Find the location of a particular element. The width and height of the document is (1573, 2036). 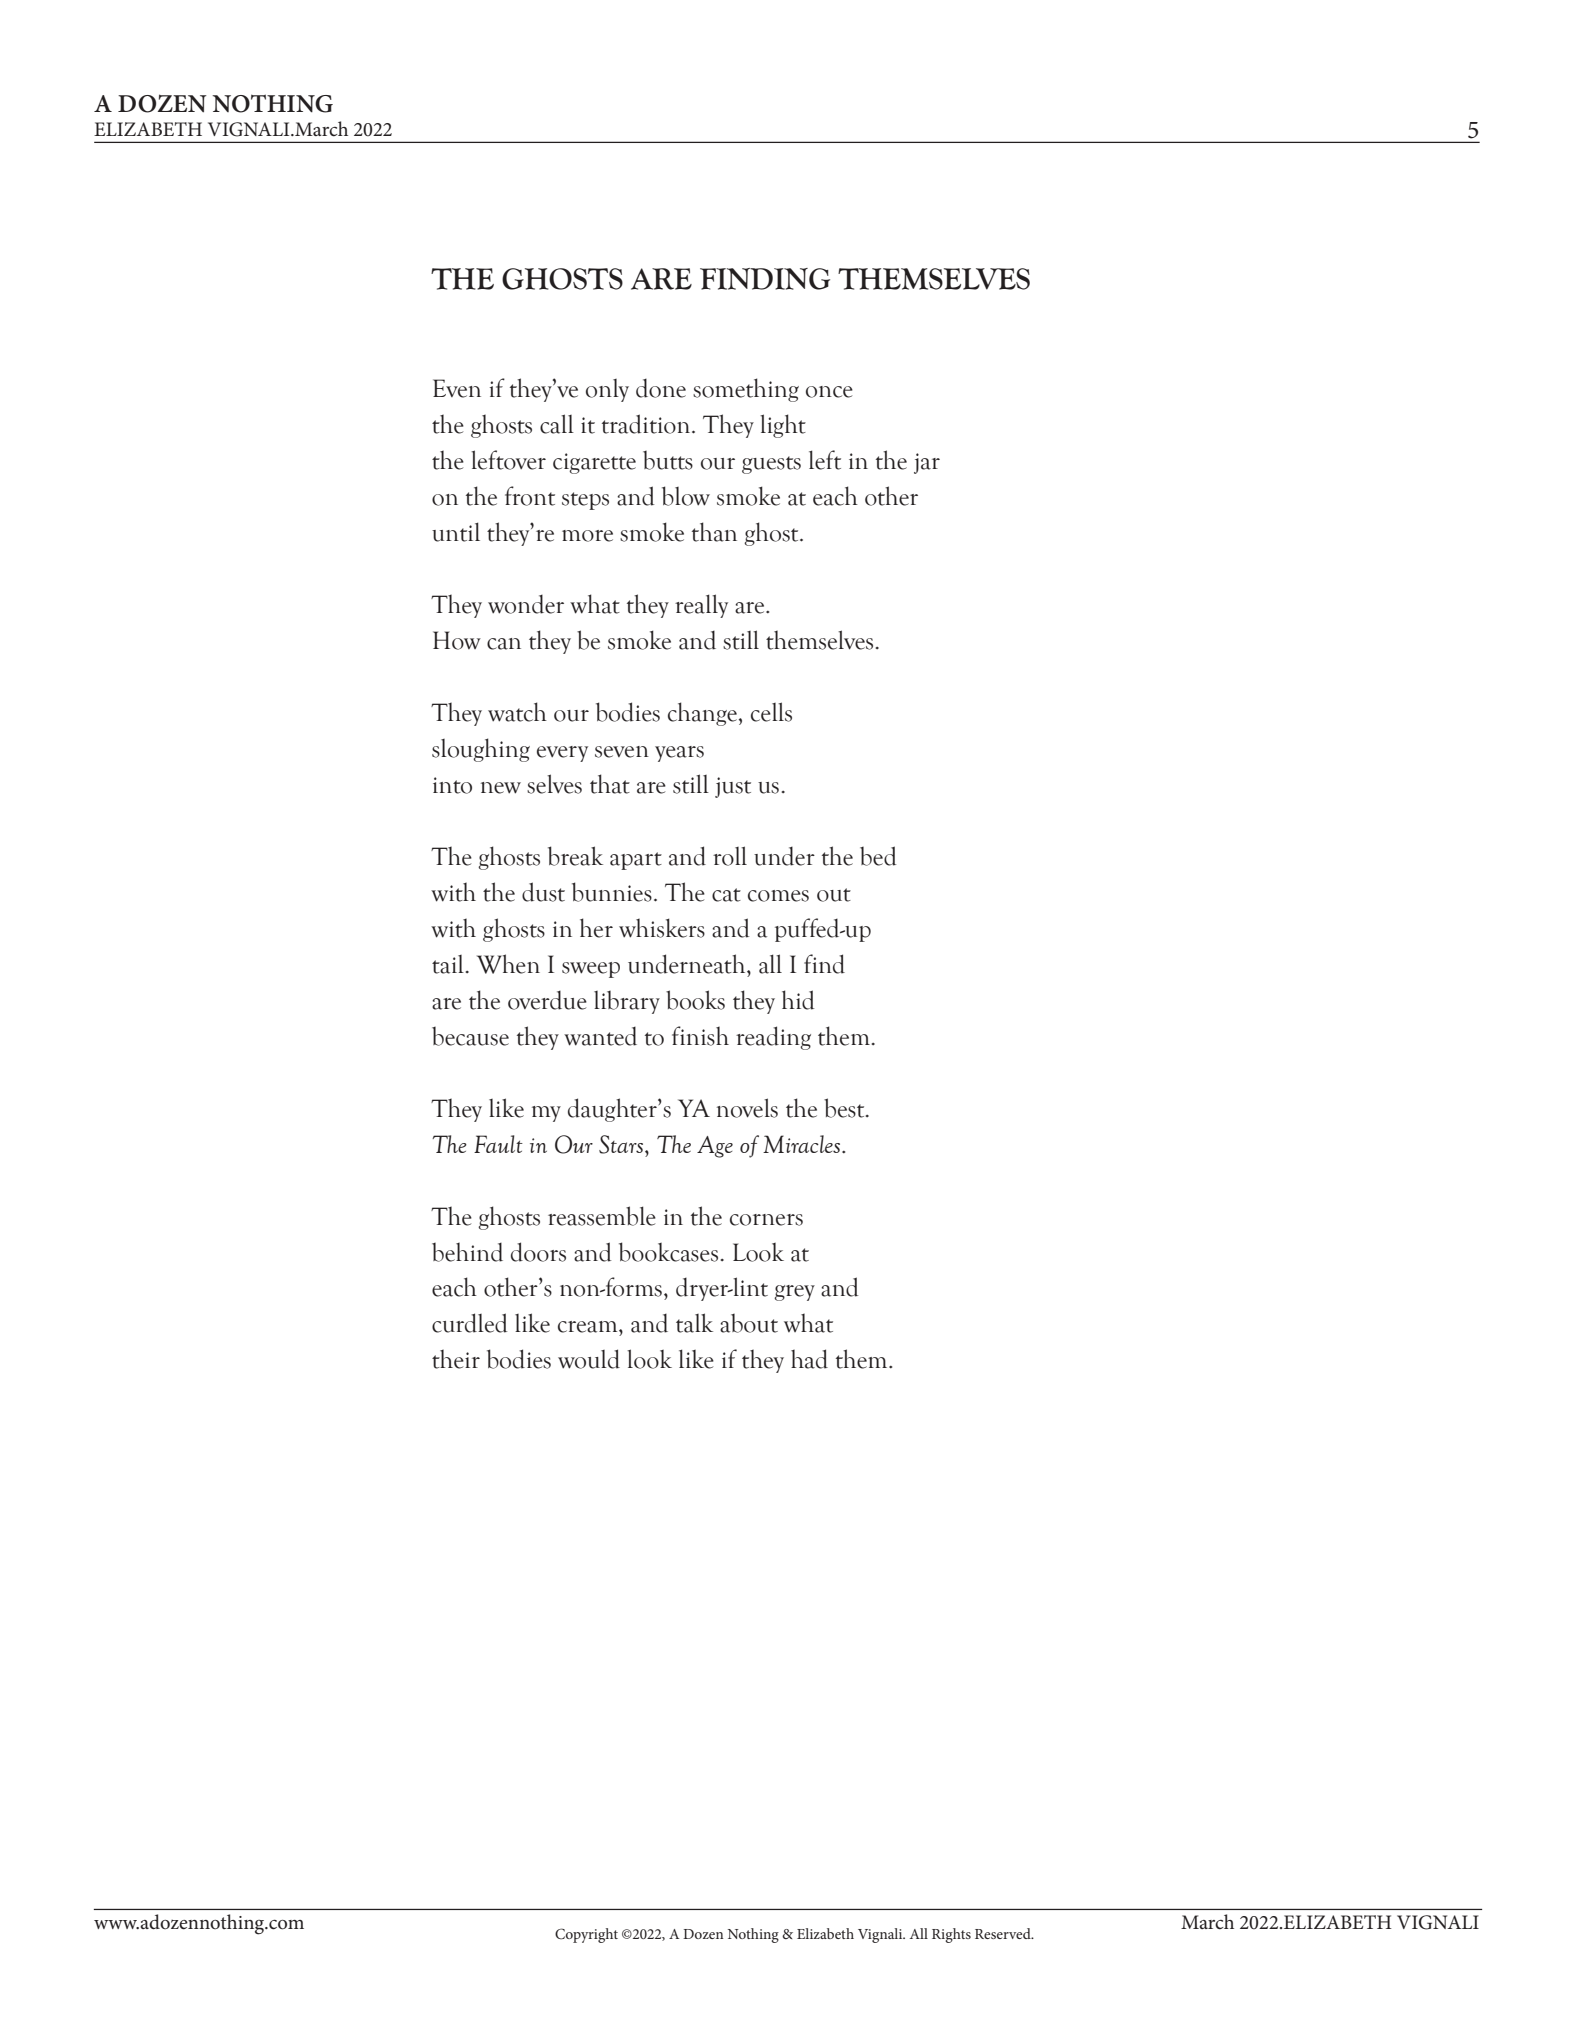

their is located at coordinates (456, 1359).
